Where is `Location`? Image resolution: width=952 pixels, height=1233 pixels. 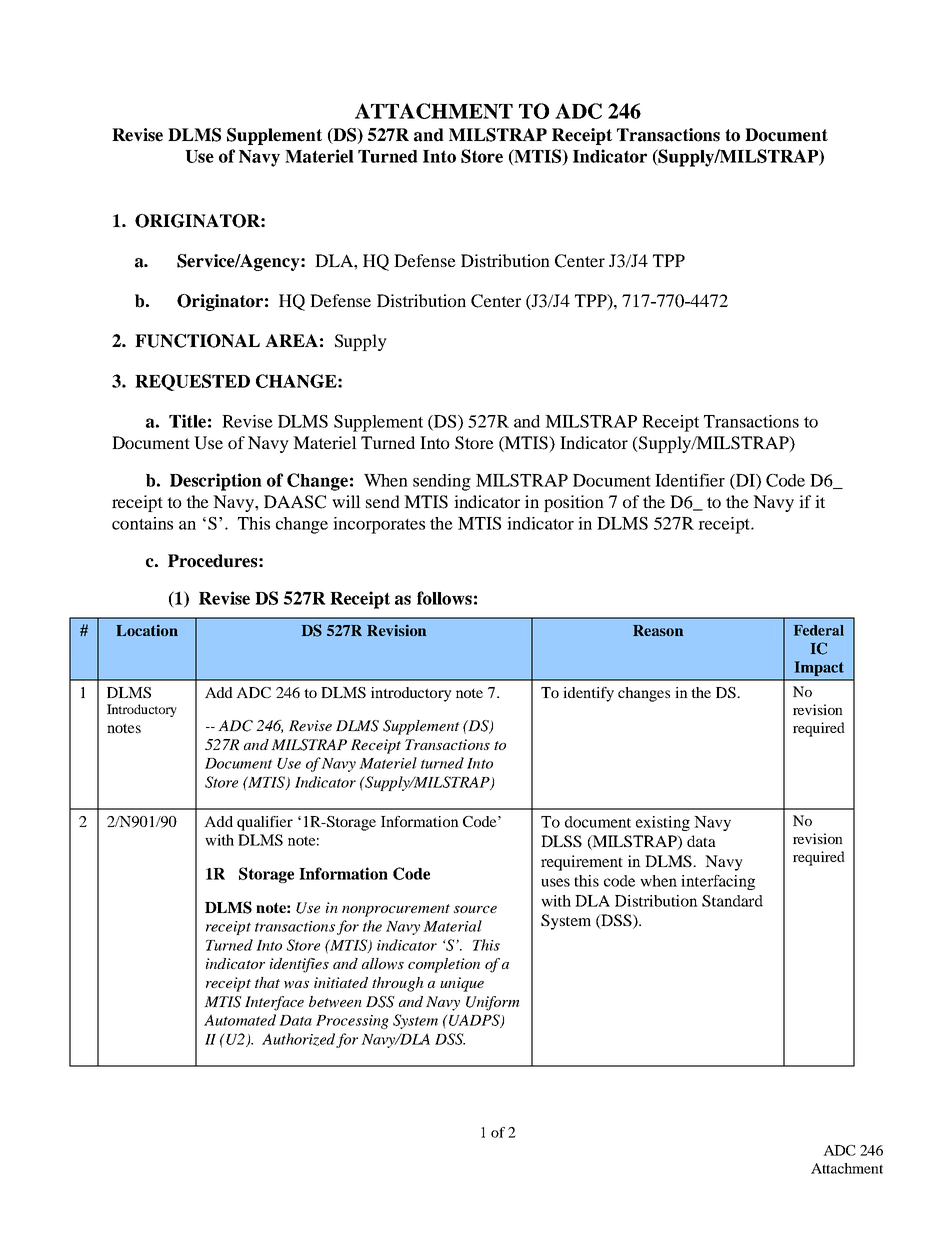 Location is located at coordinates (147, 630).
